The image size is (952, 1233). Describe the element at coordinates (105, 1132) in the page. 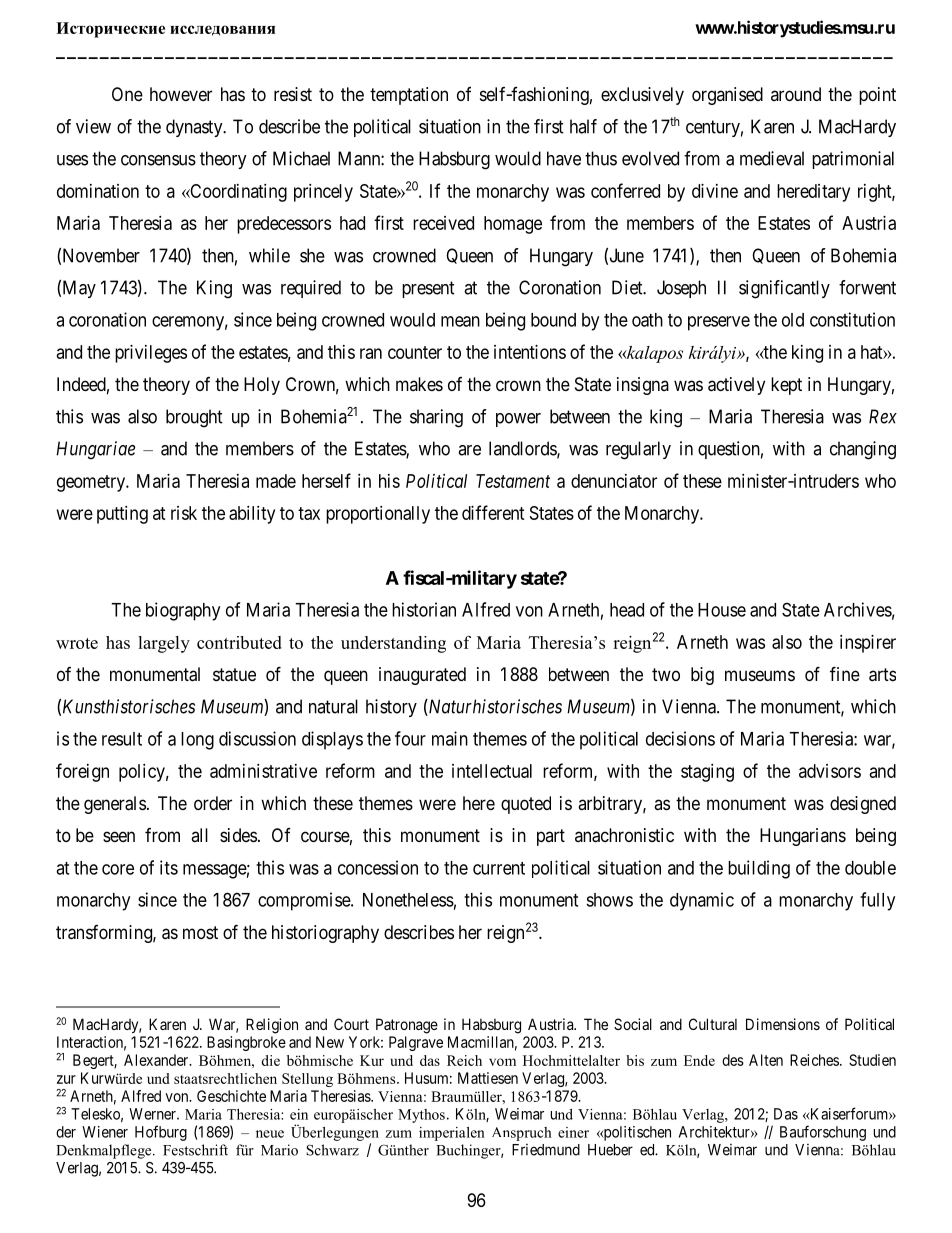

I see `Wiener` at that location.
